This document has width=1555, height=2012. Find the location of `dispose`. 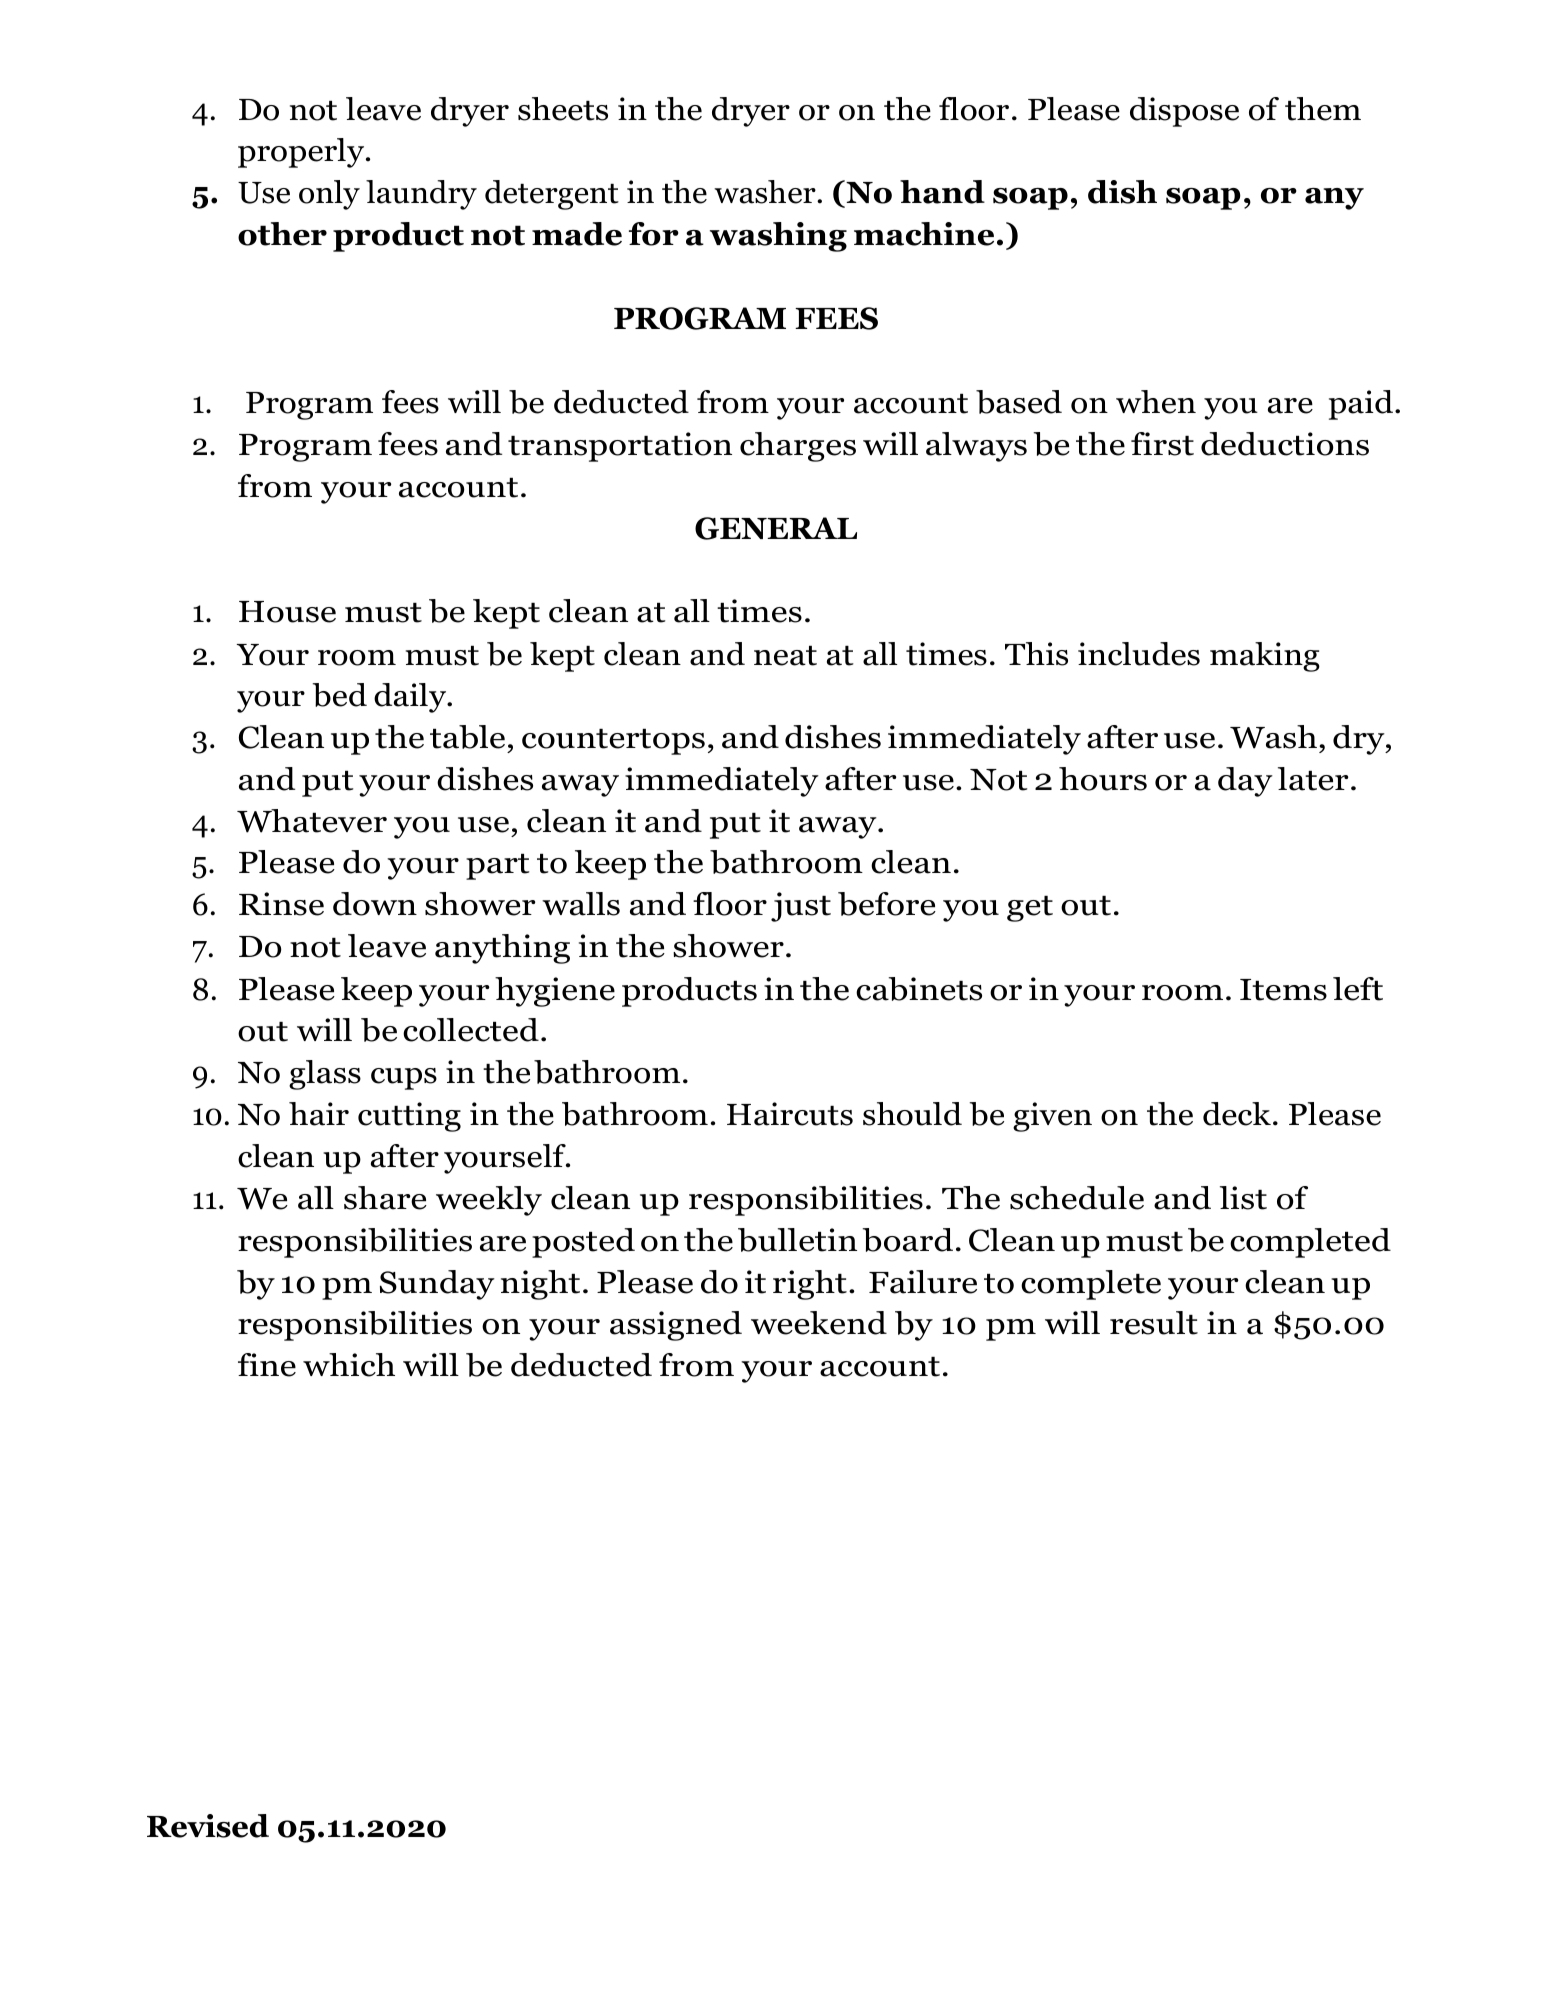

dispose is located at coordinates (1184, 112).
